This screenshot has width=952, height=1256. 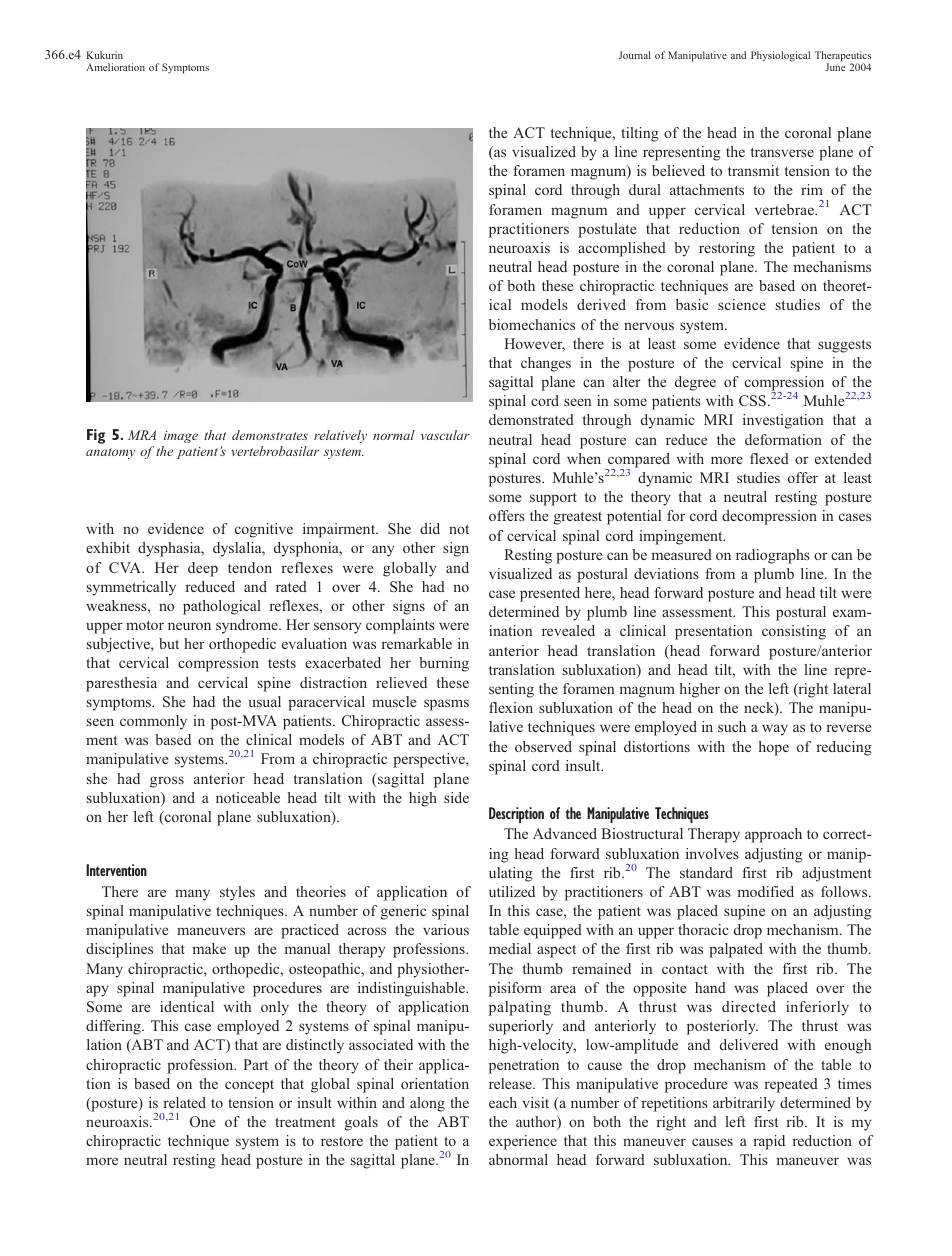 I want to click on June, so click(x=835, y=67).
